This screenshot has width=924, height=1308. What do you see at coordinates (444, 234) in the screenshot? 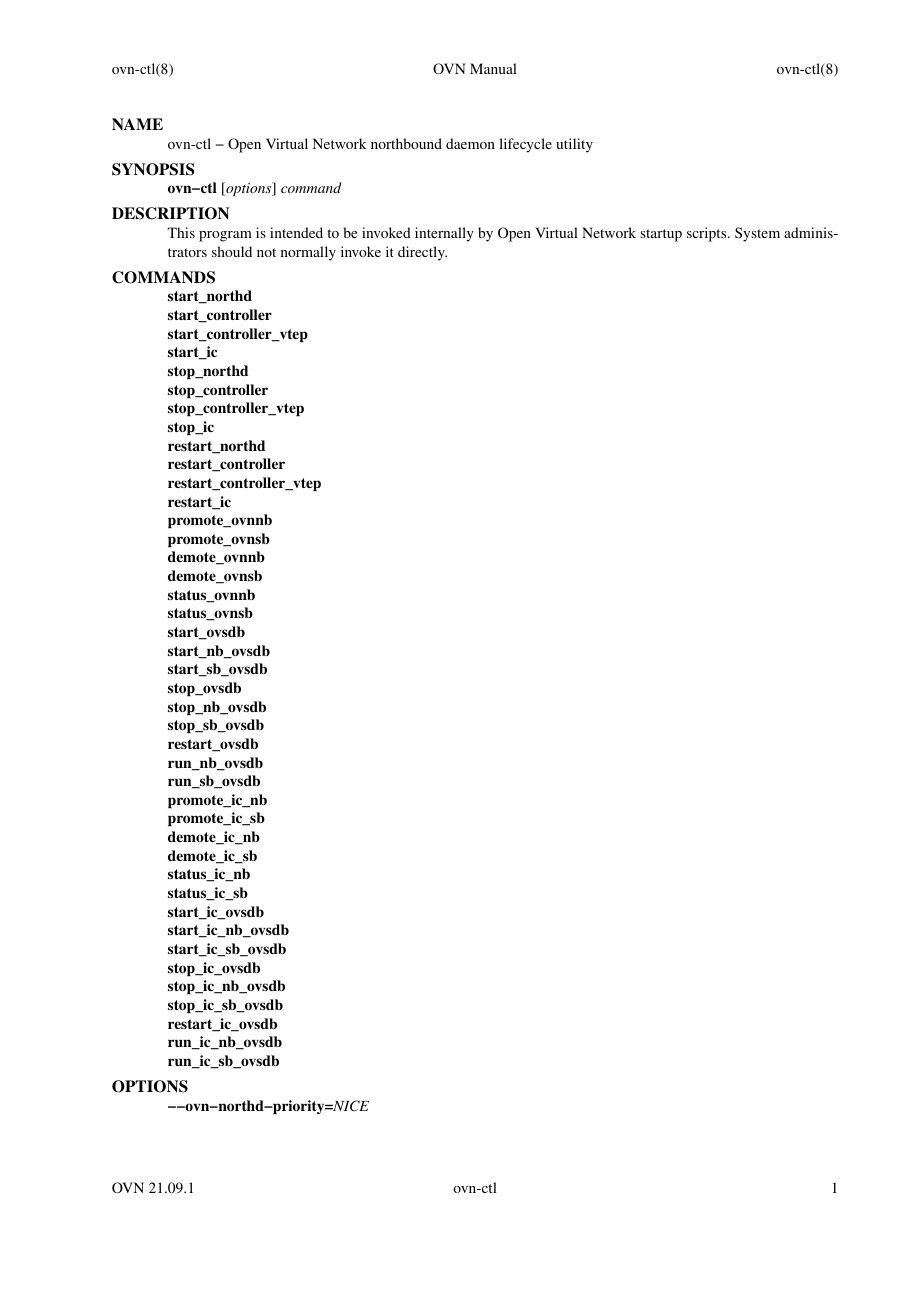
I see `internally` at bounding box center [444, 234].
